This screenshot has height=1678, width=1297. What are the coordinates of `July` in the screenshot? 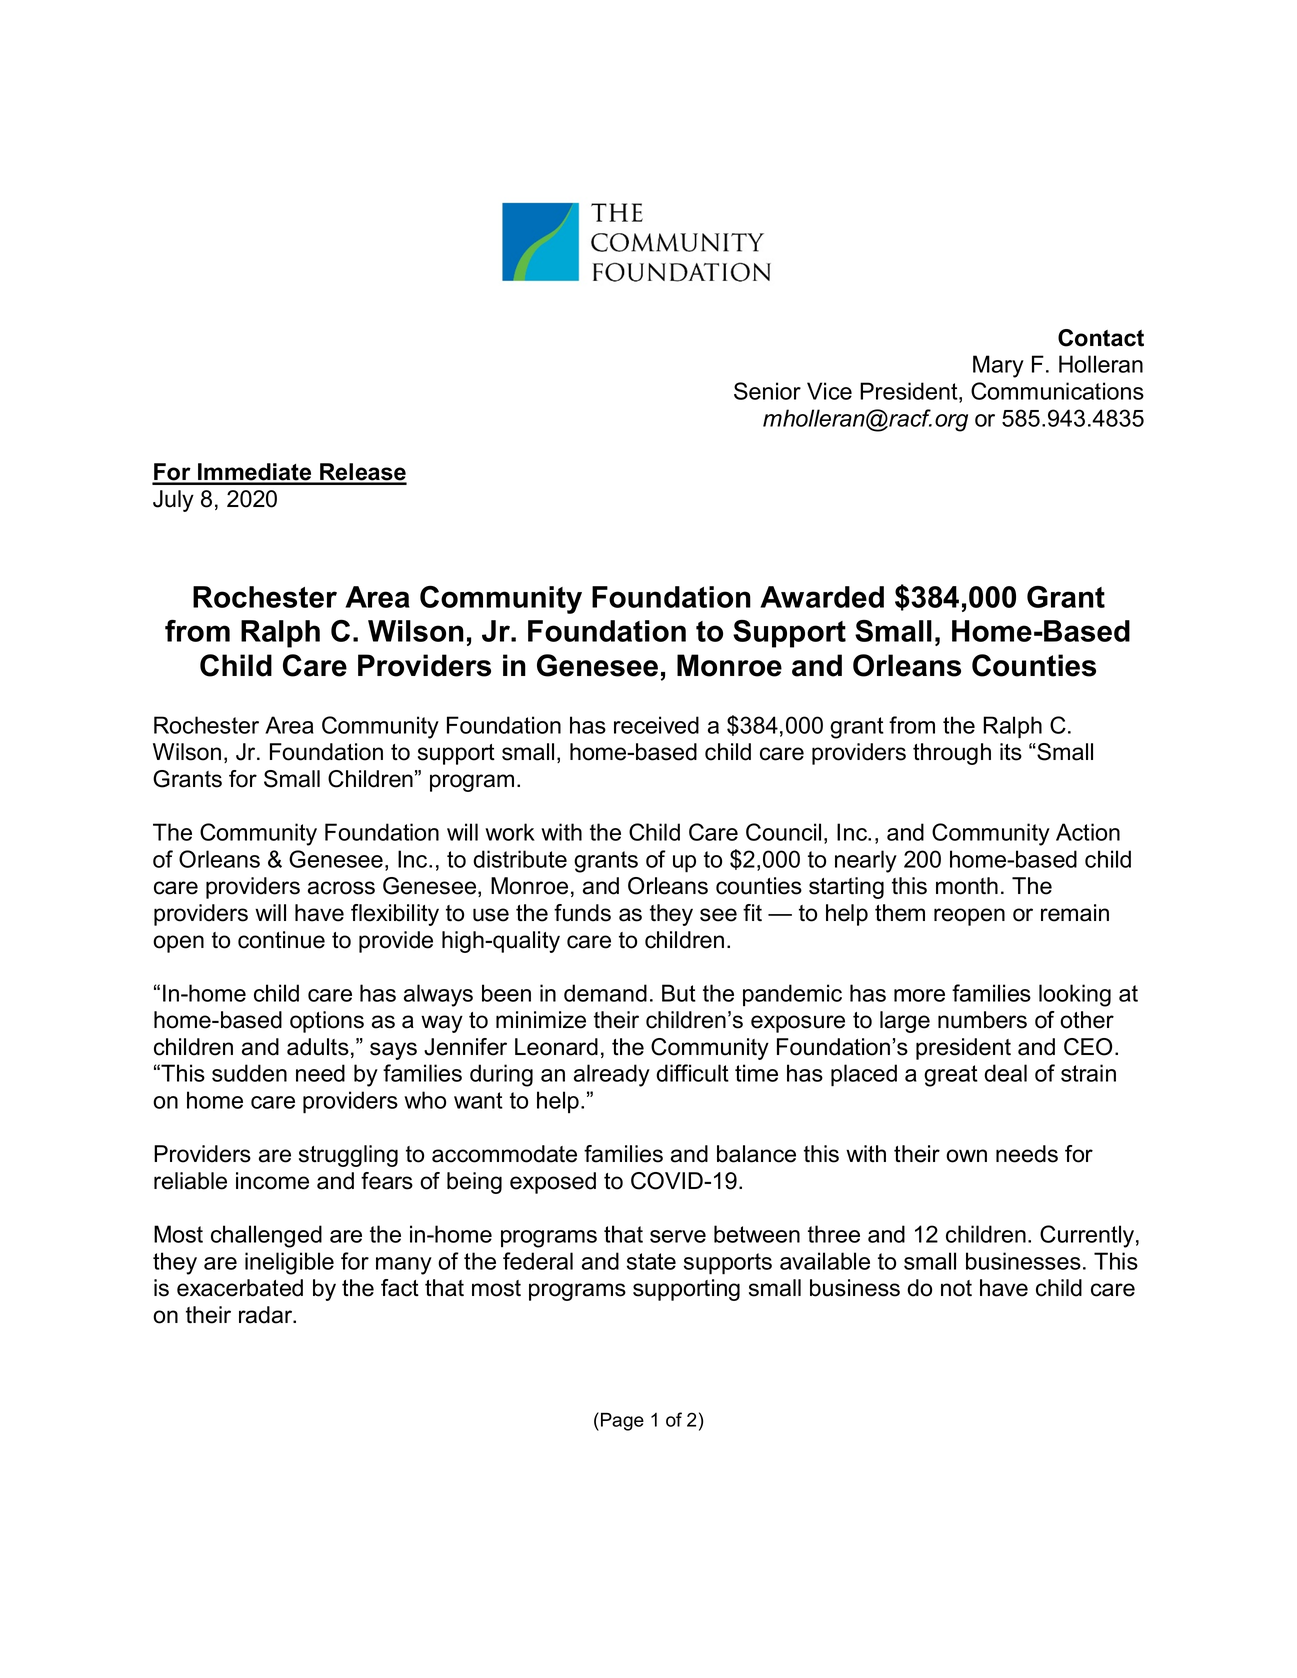 It's located at (173, 501).
